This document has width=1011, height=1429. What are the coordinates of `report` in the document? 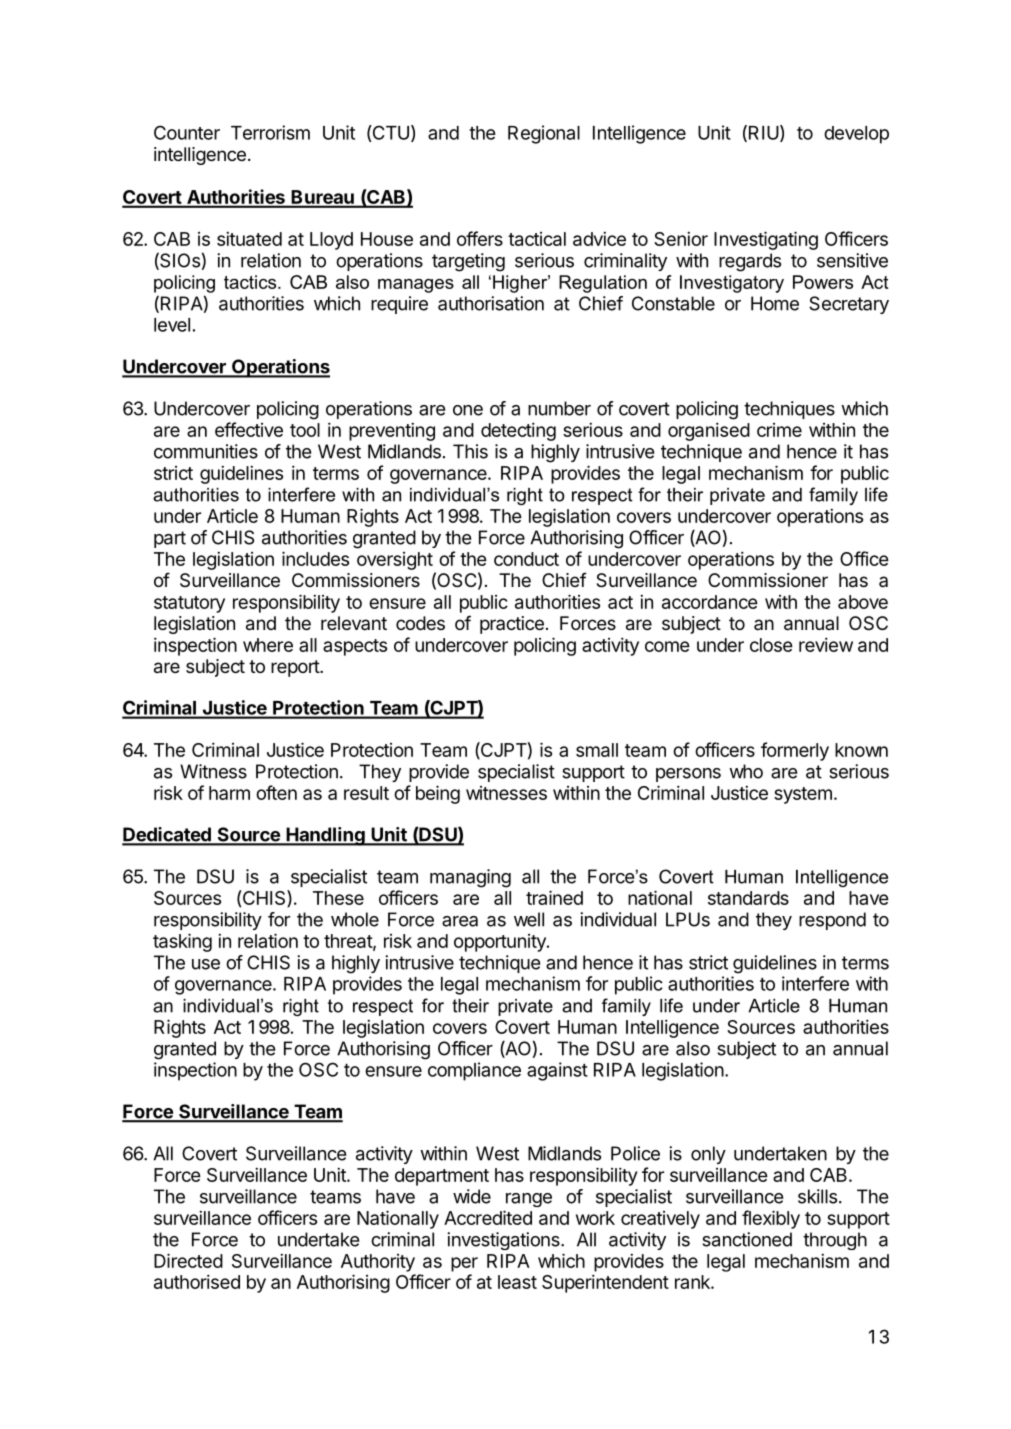 It's located at (296, 668).
